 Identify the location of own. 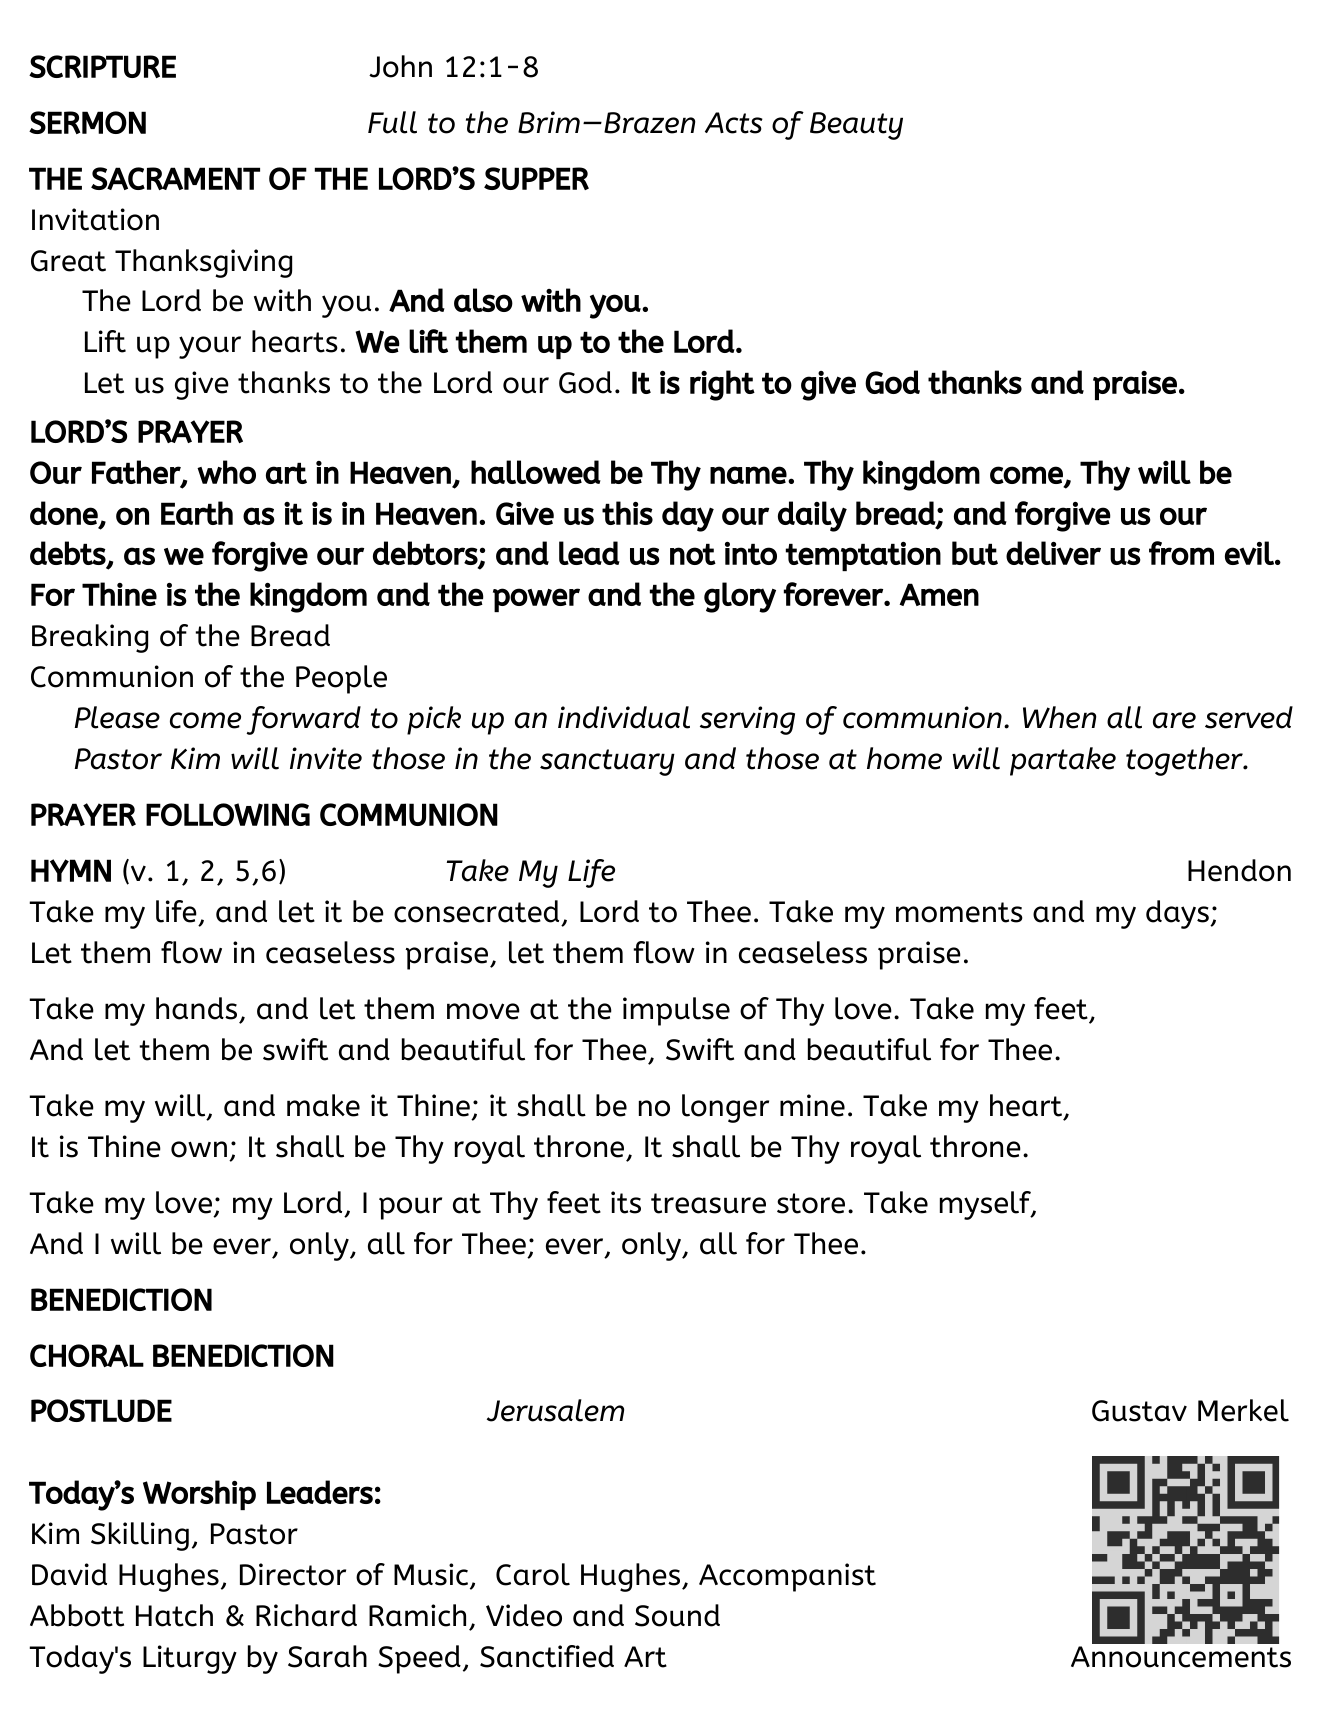
(199, 1149).
